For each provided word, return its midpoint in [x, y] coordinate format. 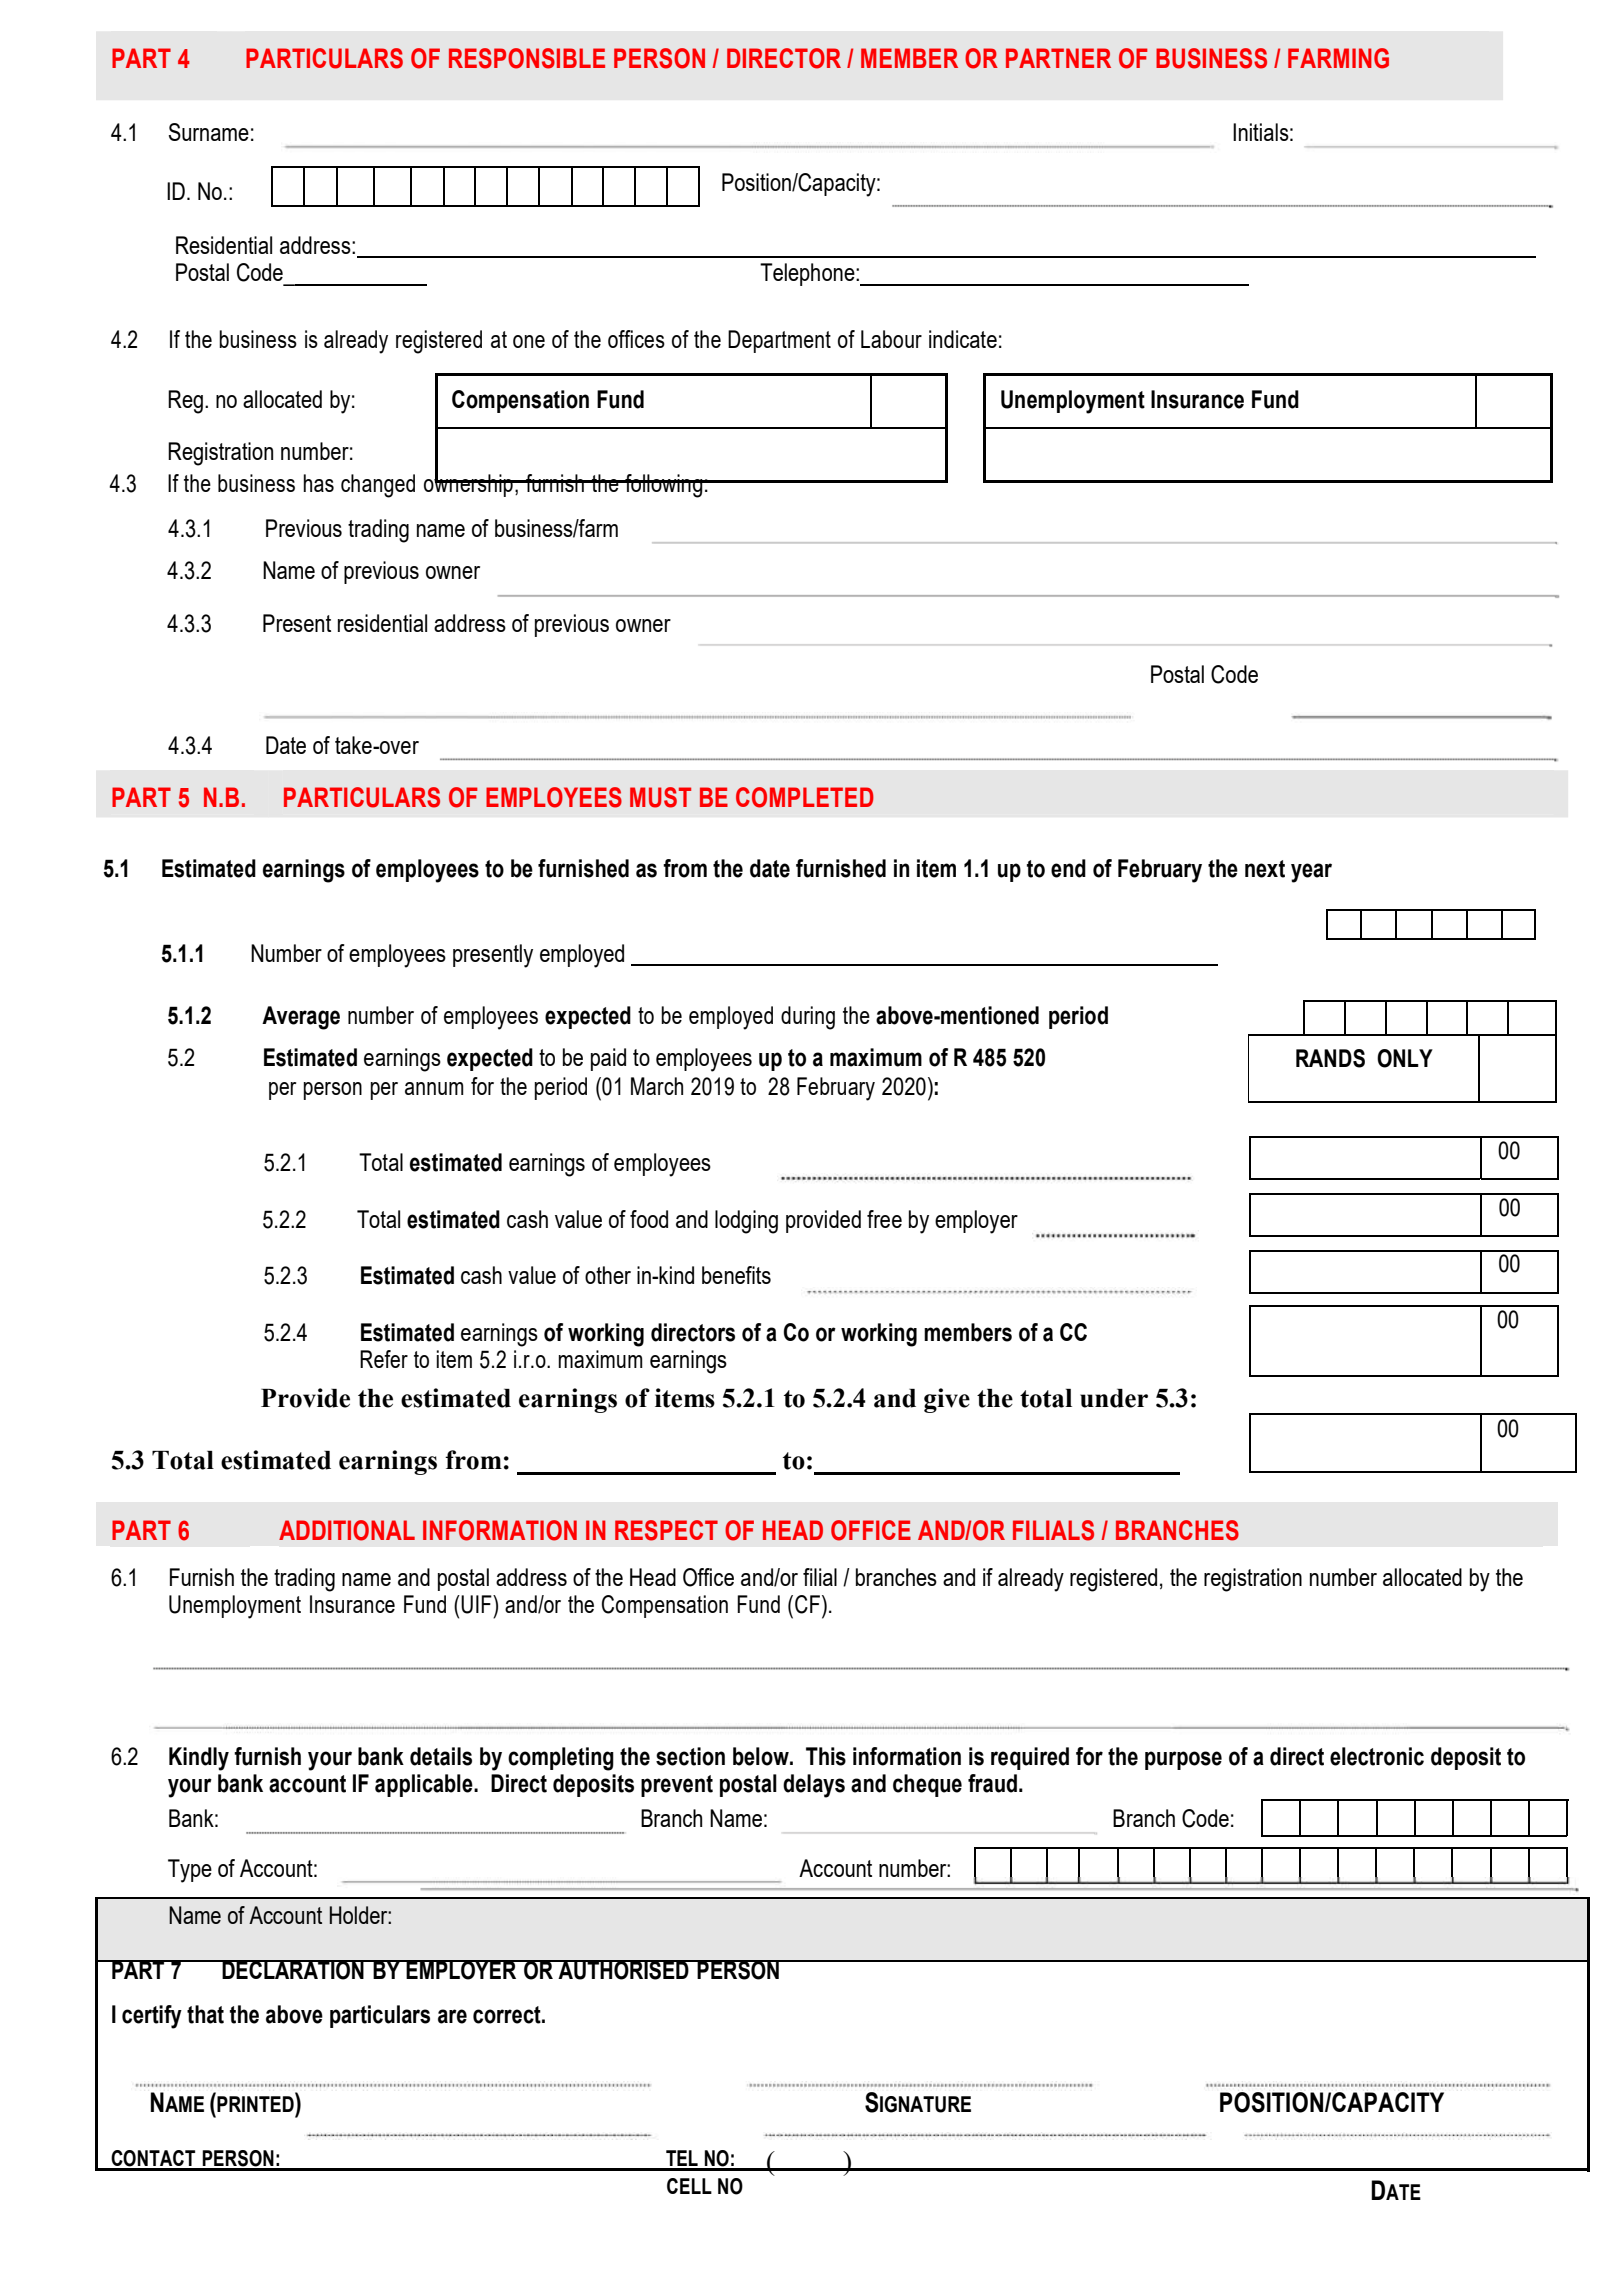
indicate [963, 339]
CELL [689, 2186]
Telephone [808, 274]
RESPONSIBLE [527, 58]
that [205, 2014]
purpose [1183, 1760]
